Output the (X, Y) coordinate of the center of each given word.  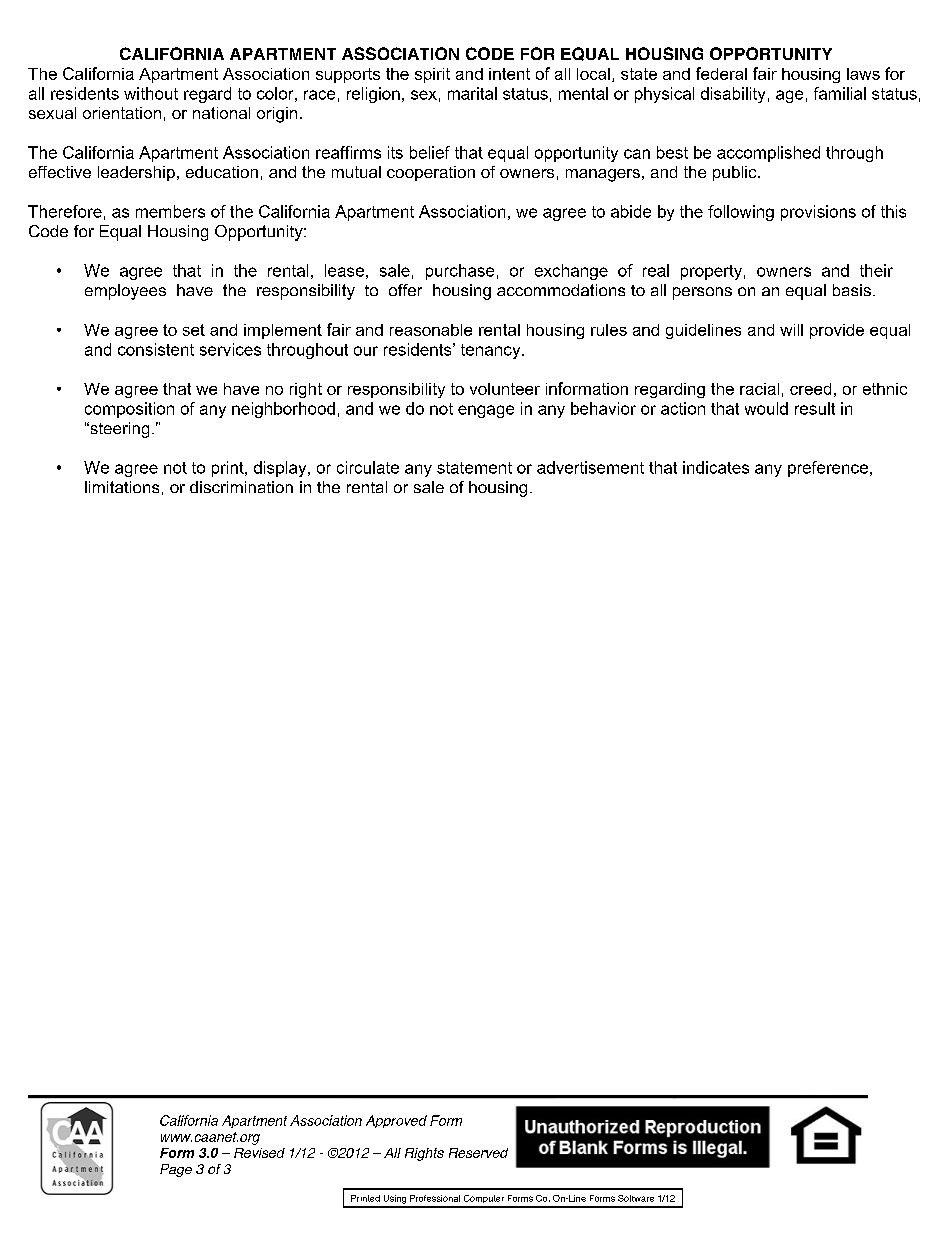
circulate (368, 467)
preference (828, 469)
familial (840, 93)
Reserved (478, 1153)
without (151, 93)
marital (472, 93)
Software (636, 1198)
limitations (122, 487)
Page (176, 1170)
